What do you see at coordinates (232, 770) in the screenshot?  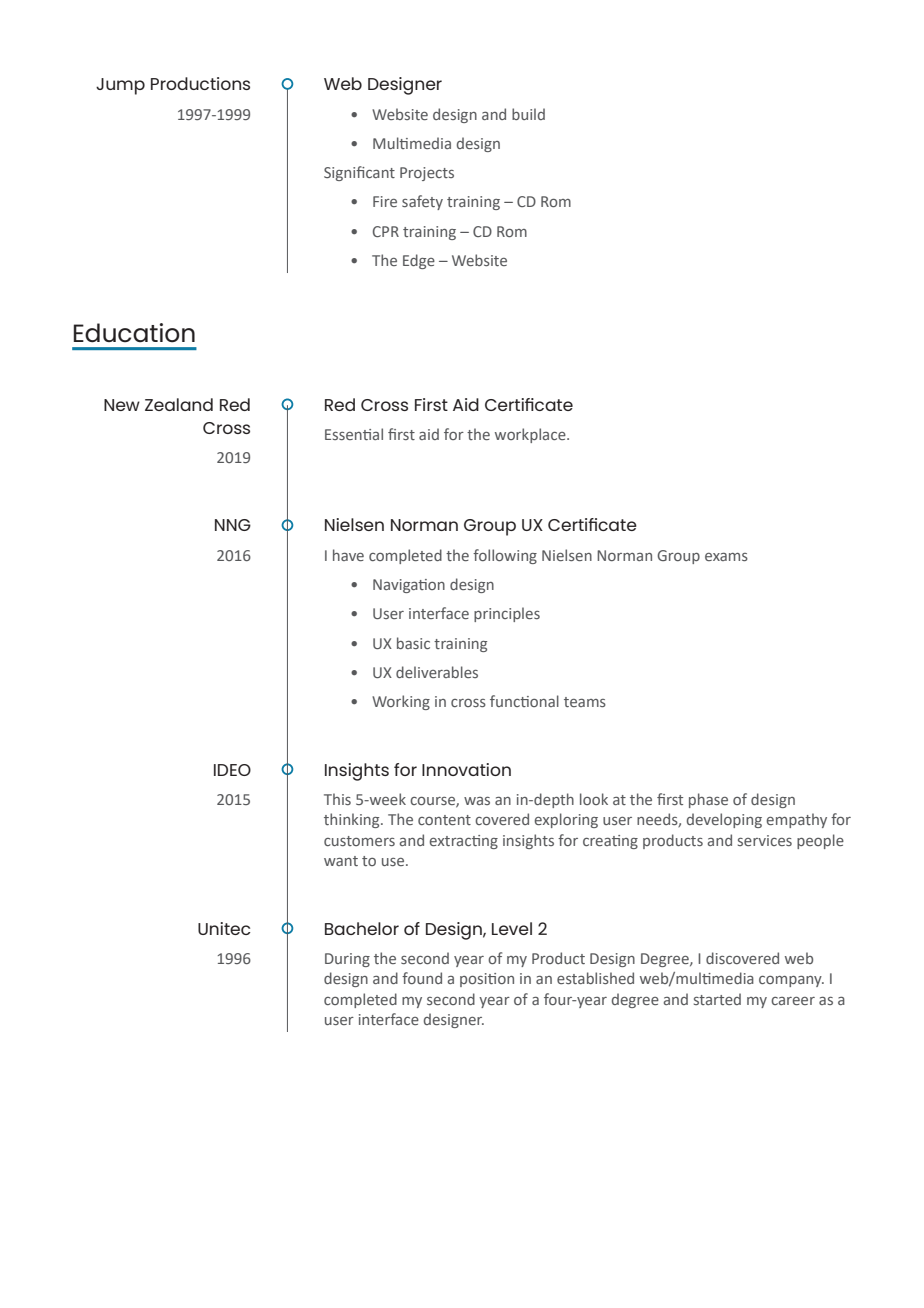 I see `IDEO` at bounding box center [232, 770].
